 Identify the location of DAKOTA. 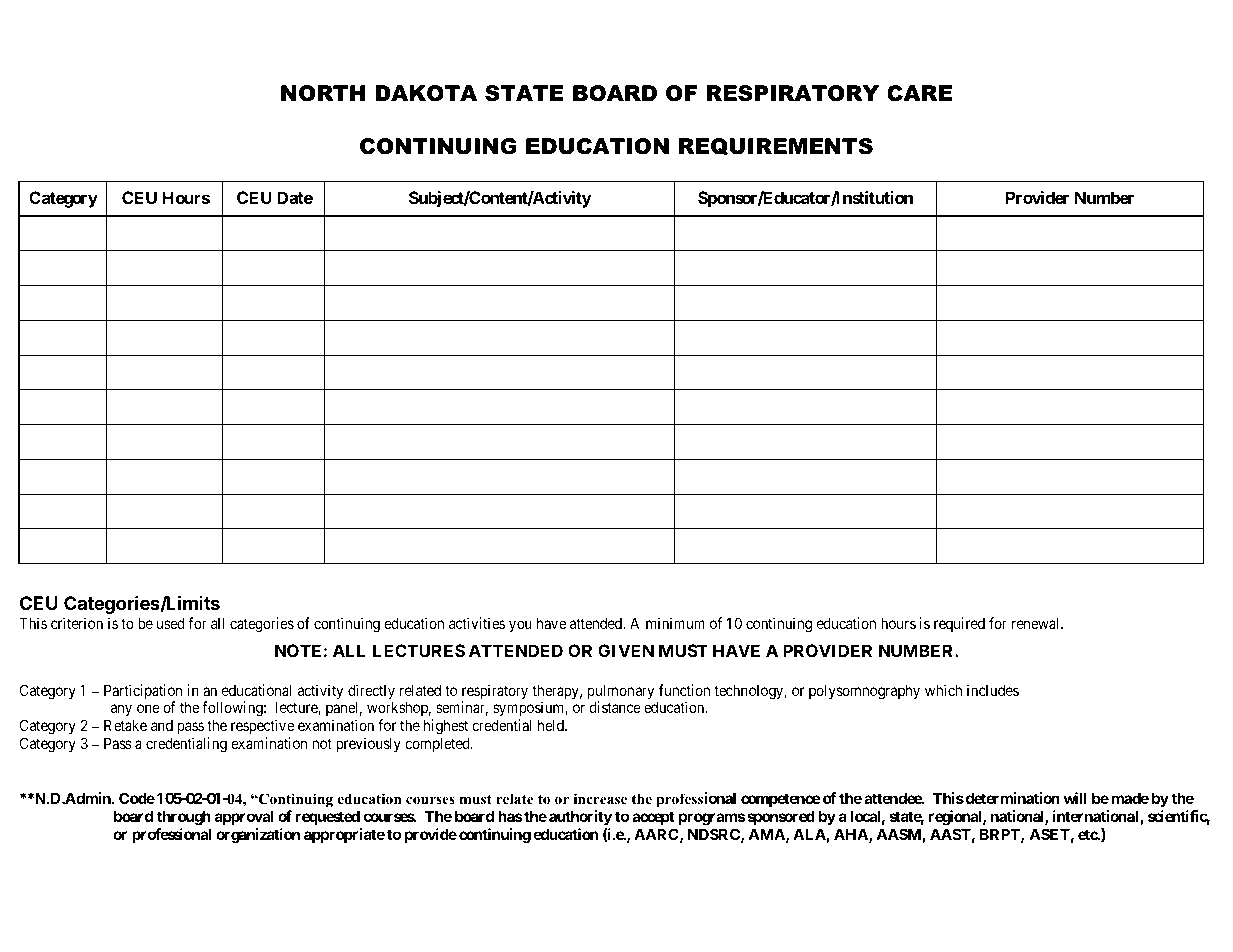
(426, 93).
